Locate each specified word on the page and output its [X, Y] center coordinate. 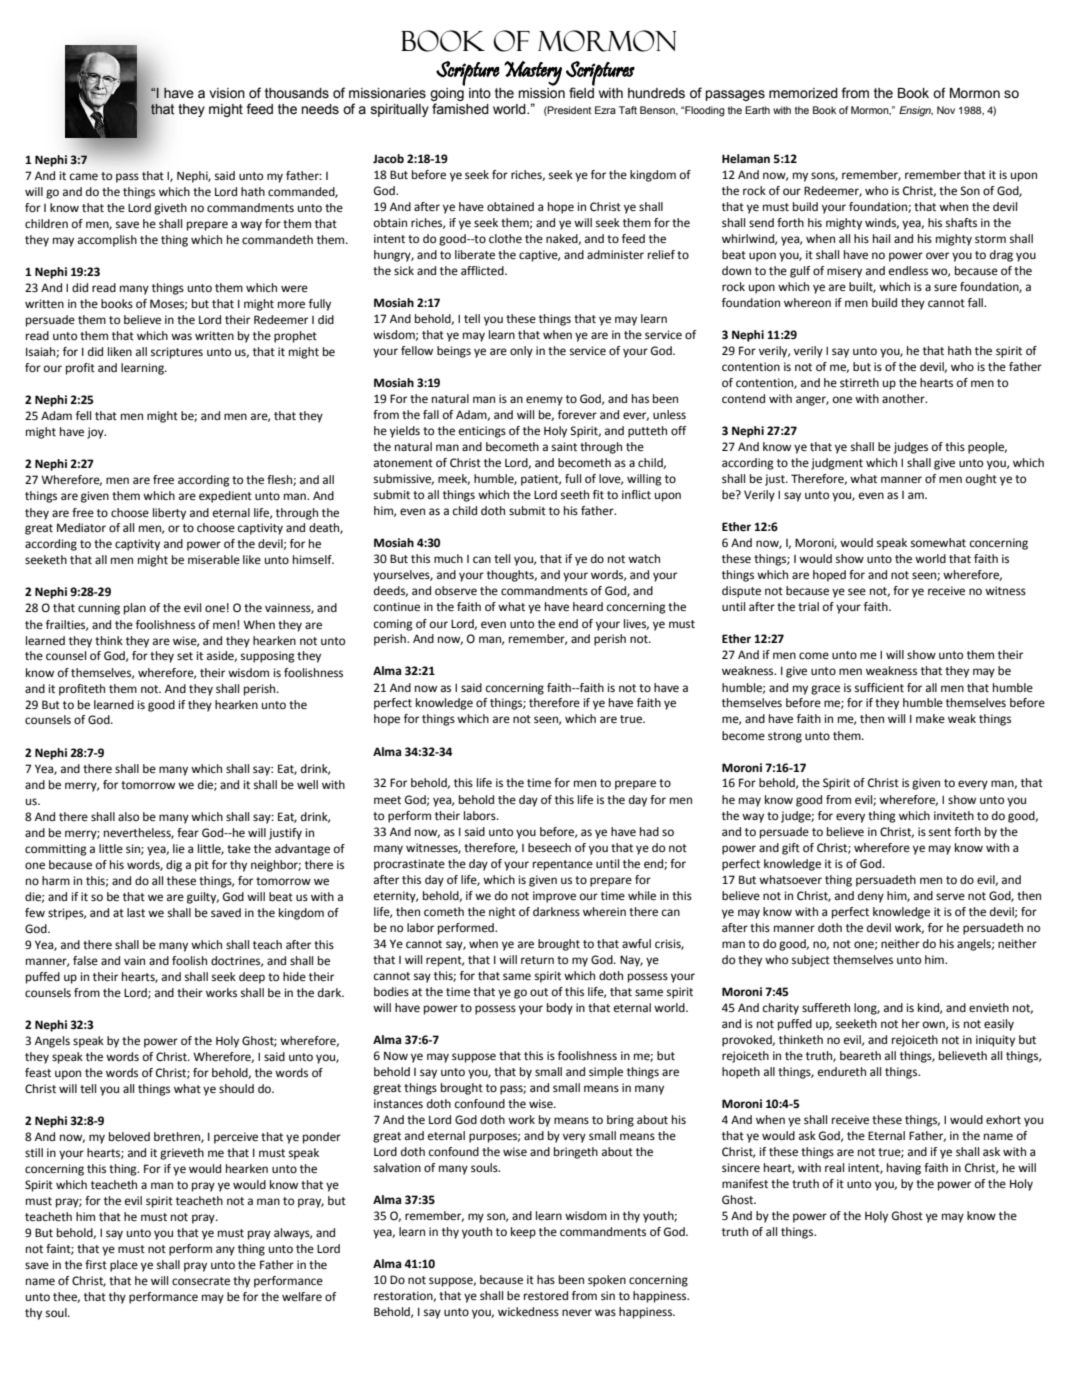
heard [588, 606]
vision [227, 93]
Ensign [916, 111]
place [124, 1266]
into [480, 93]
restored [546, 1296]
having [904, 1169]
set [185, 656]
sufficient [879, 688]
